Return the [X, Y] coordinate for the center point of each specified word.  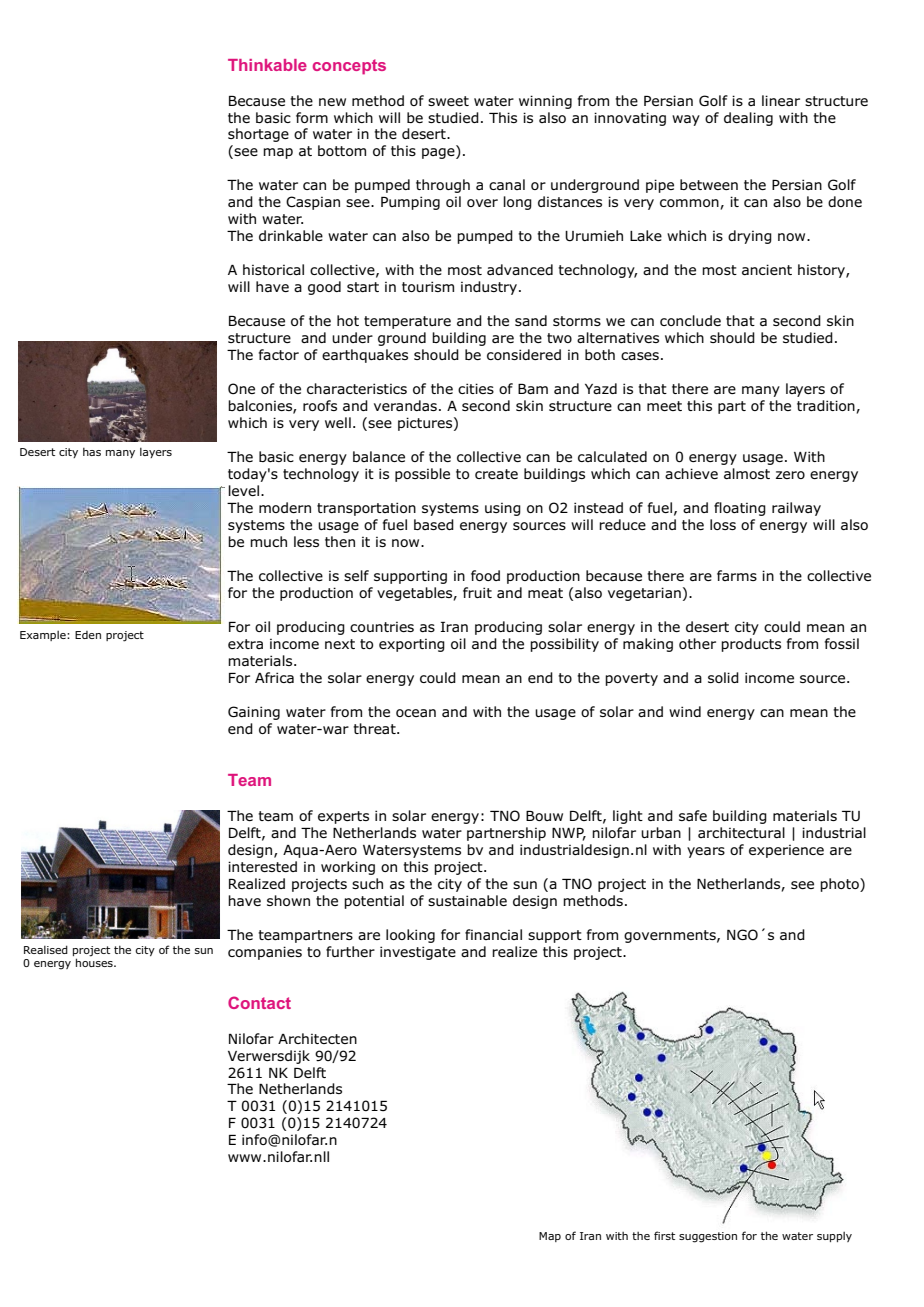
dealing [748, 119]
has [92, 452]
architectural [741, 832]
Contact [259, 1002]
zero [790, 475]
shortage [258, 135]
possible [422, 475]
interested [262, 866]
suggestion [708, 1237]
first [664, 1235]
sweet [448, 101]
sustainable [467, 900]
